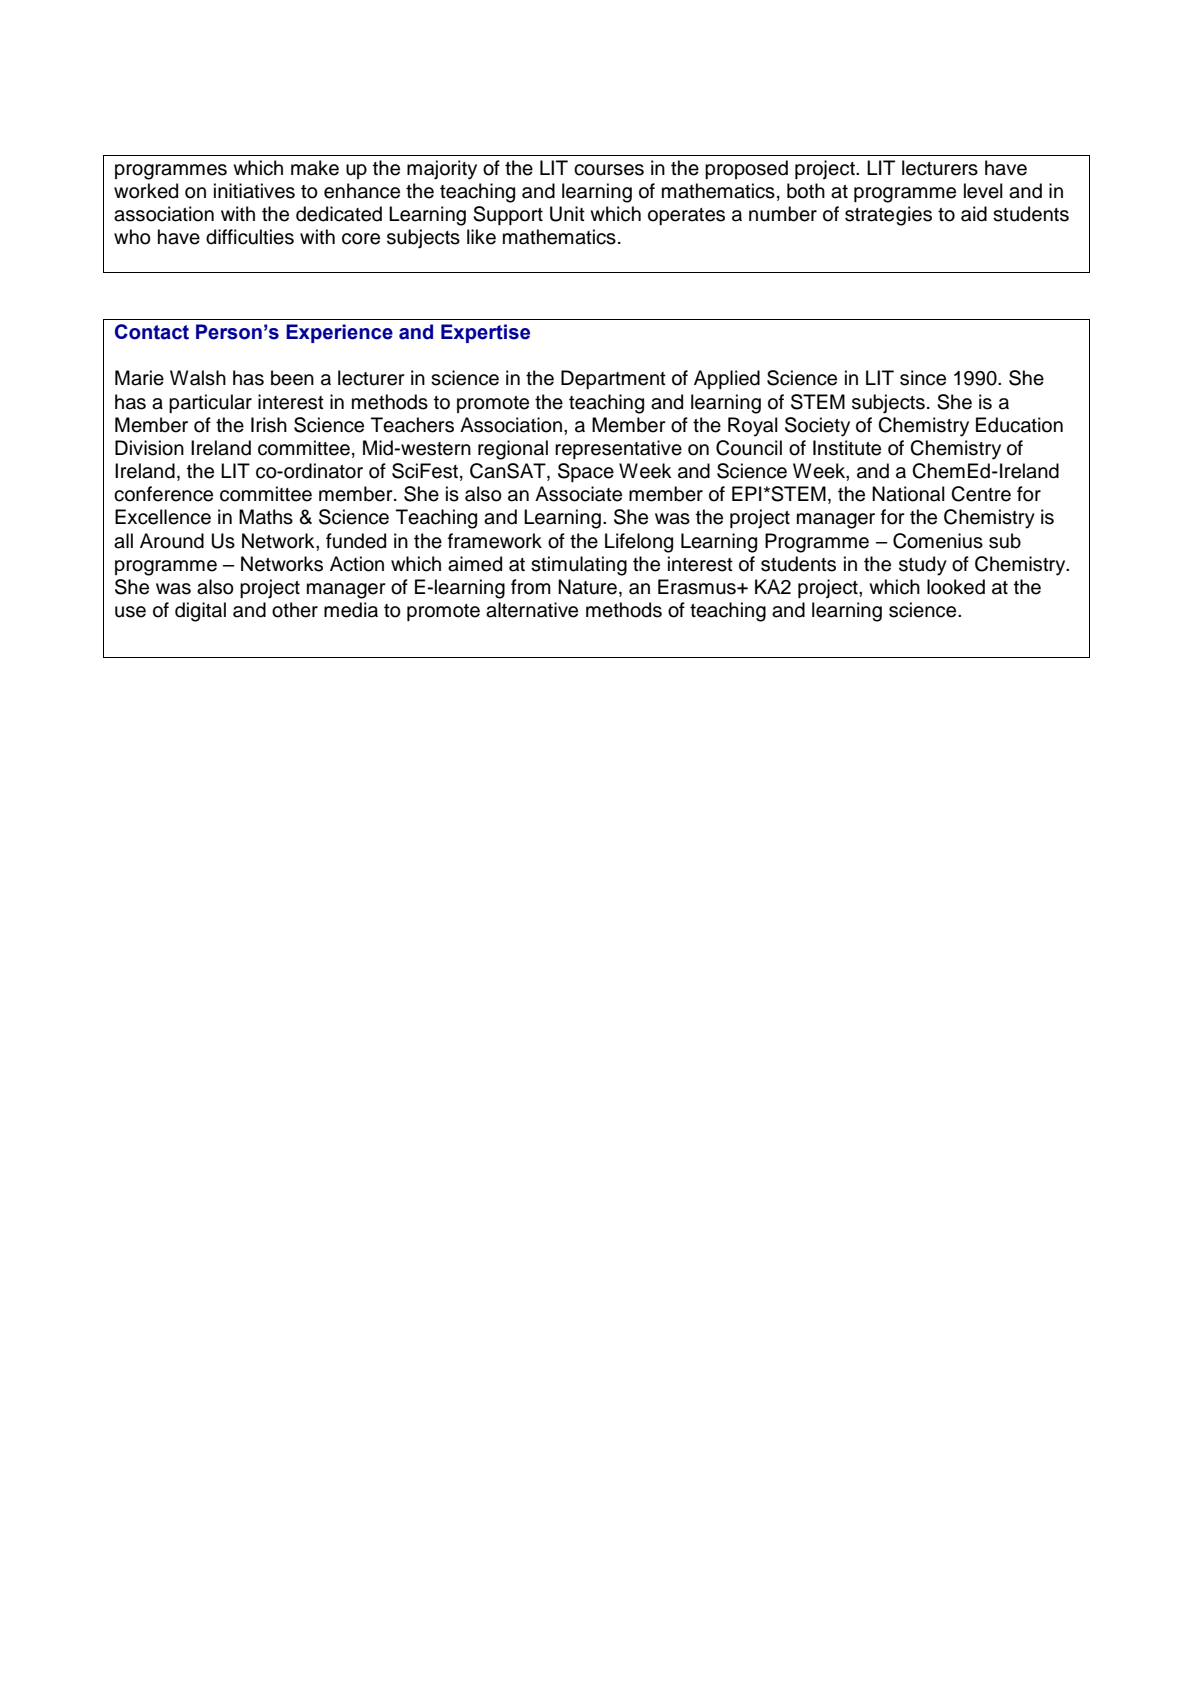  Describe the element at coordinates (956, 587) in the screenshot. I see `looked` at that location.
